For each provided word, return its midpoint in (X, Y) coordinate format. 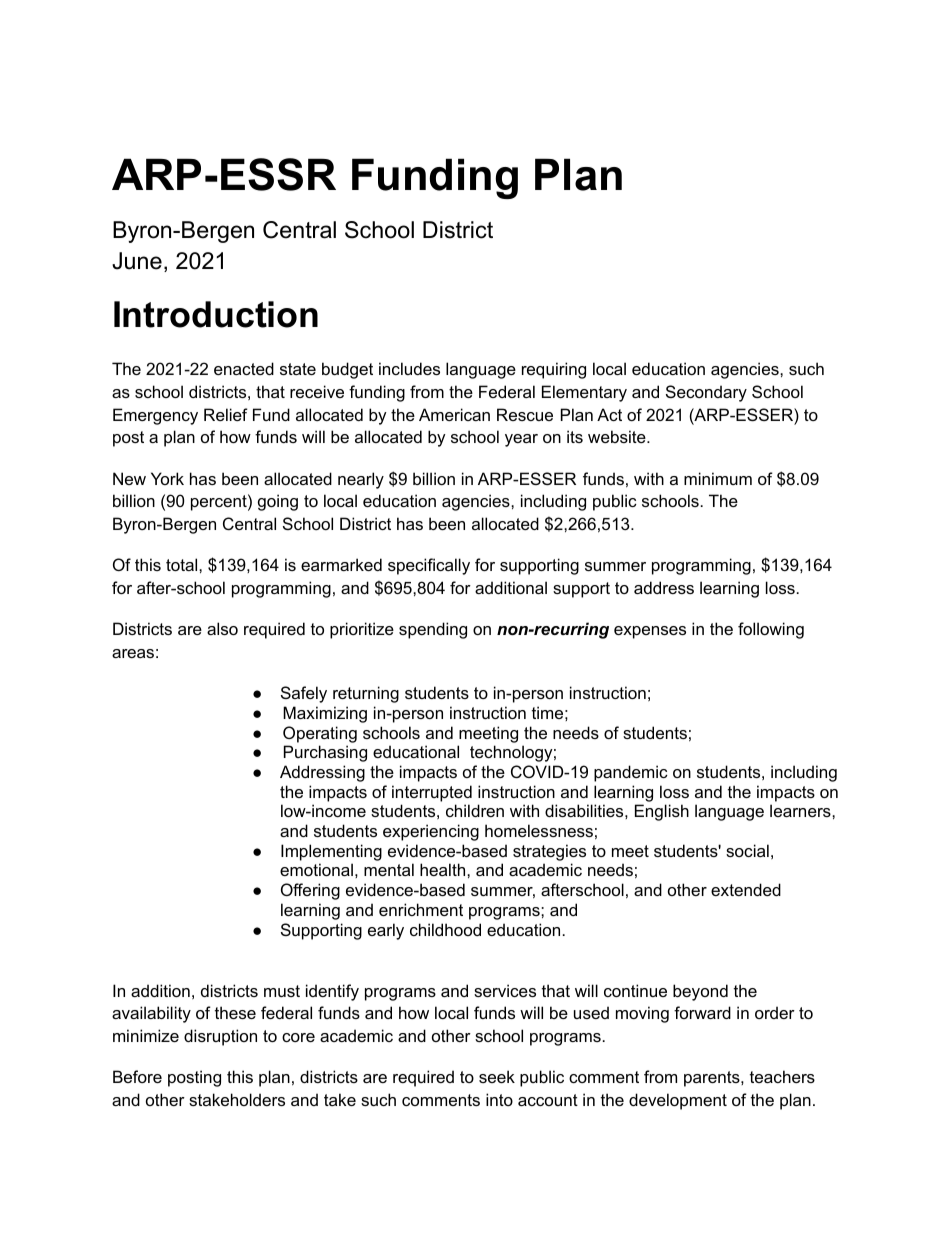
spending (433, 630)
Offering (310, 891)
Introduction (216, 314)
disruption (220, 1037)
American (454, 414)
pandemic (631, 773)
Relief (226, 414)
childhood (445, 929)
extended (746, 889)
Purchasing (325, 753)
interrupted (432, 793)
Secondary (706, 393)
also (222, 628)
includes (409, 368)
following (771, 630)
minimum (718, 478)
